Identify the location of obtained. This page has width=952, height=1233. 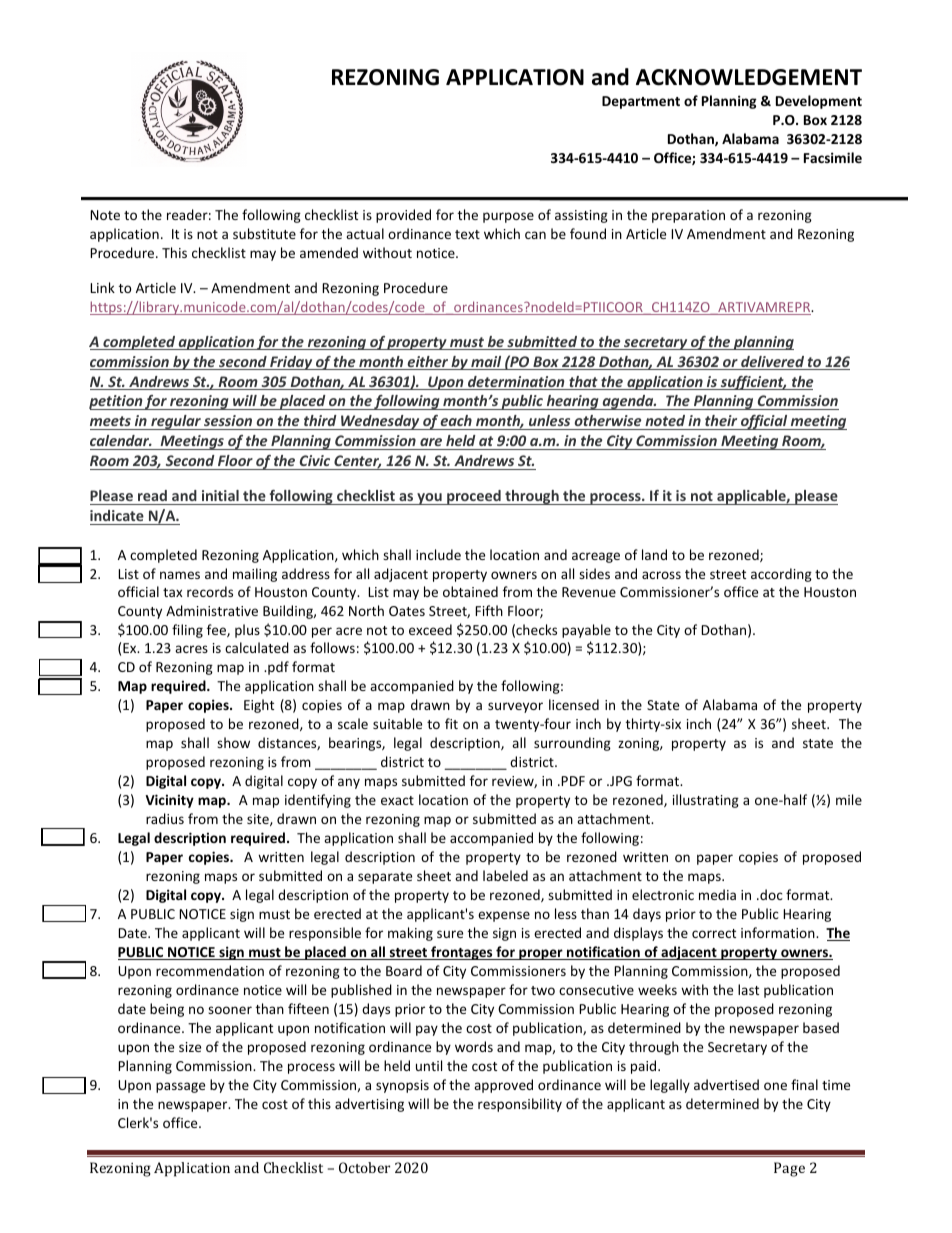
(470, 591).
